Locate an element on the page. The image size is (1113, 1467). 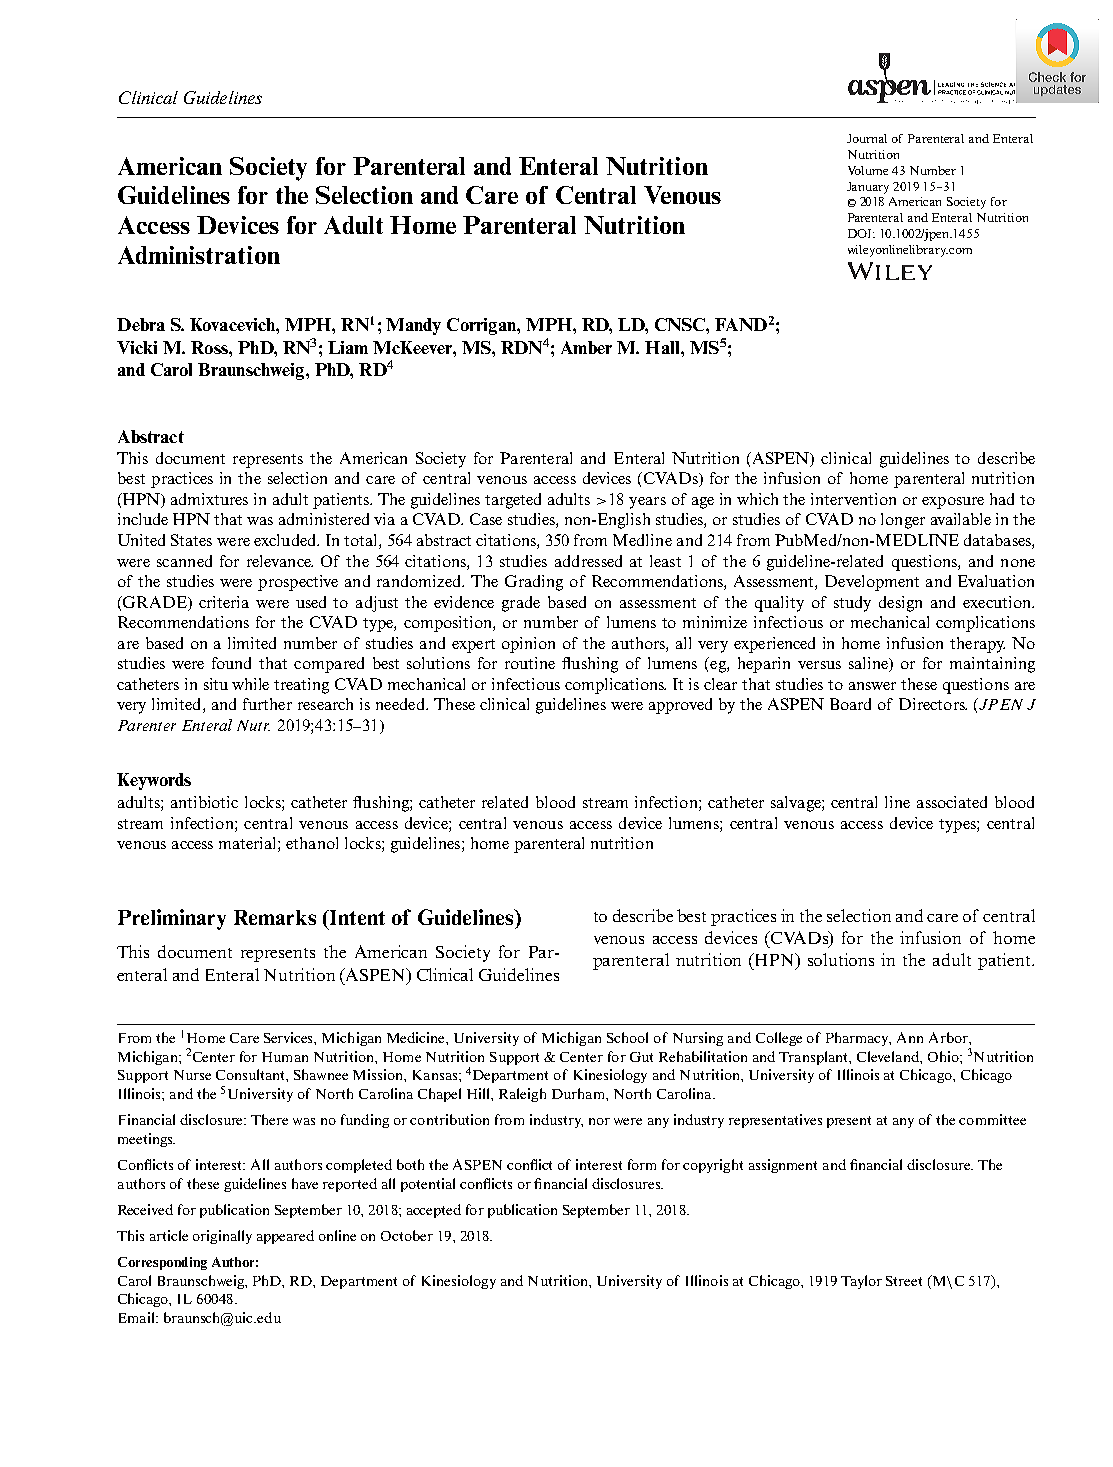
Administration is located at coordinates (199, 255).
